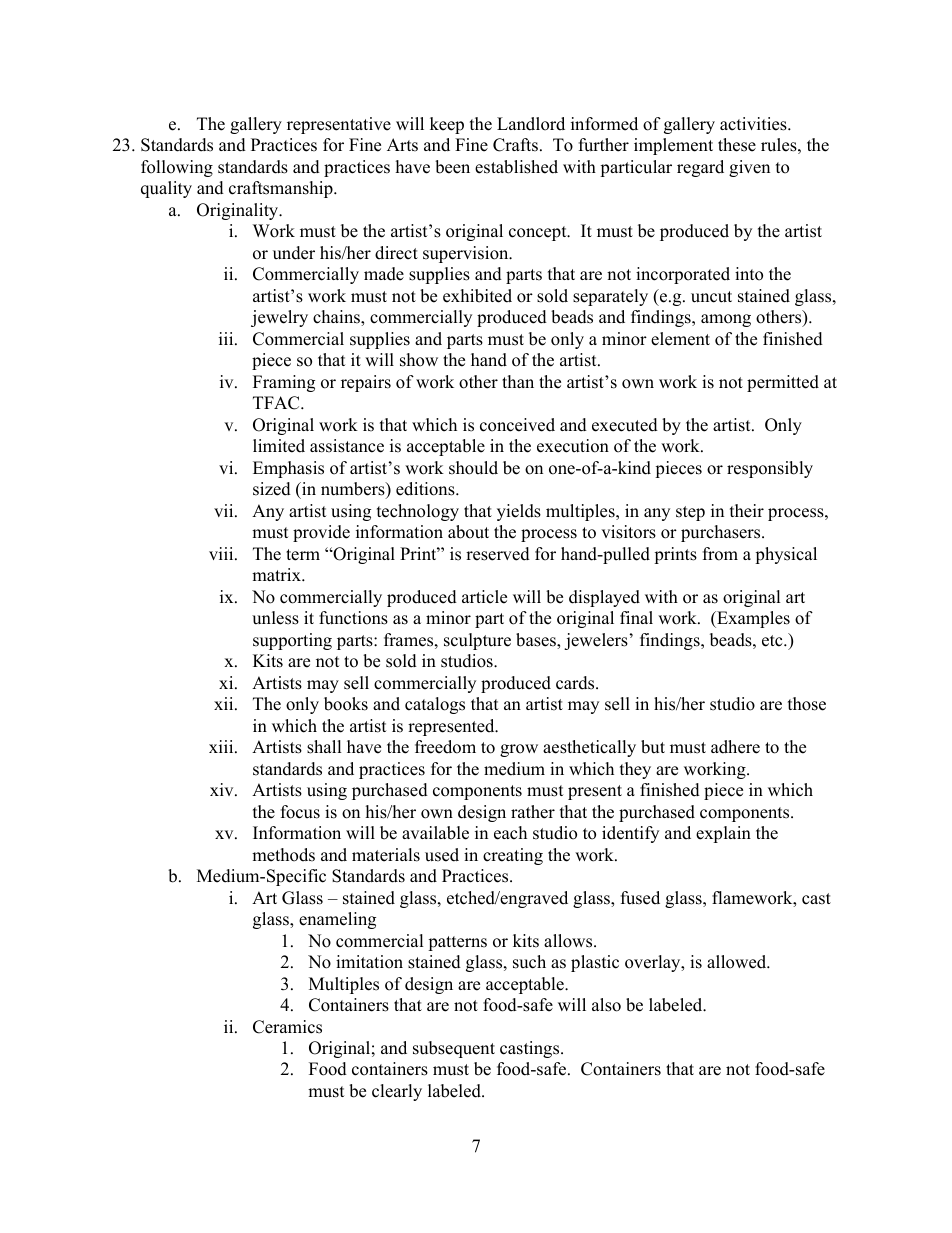 Image resolution: width=952 pixels, height=1233 pixels. I want to click on methods, so click(283, 855).
